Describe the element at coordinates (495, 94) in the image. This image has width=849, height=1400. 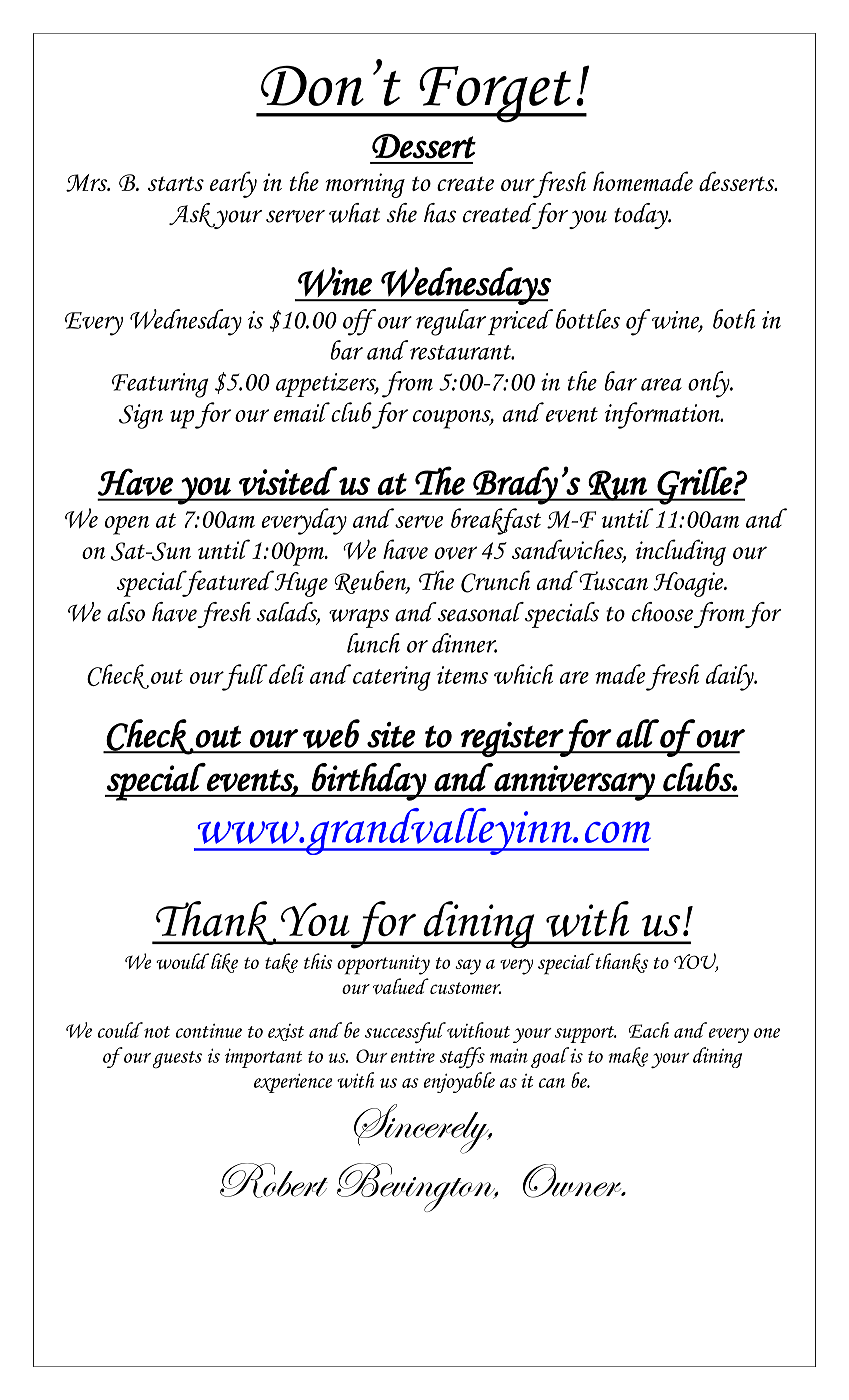
I see `Forget` at that location.
